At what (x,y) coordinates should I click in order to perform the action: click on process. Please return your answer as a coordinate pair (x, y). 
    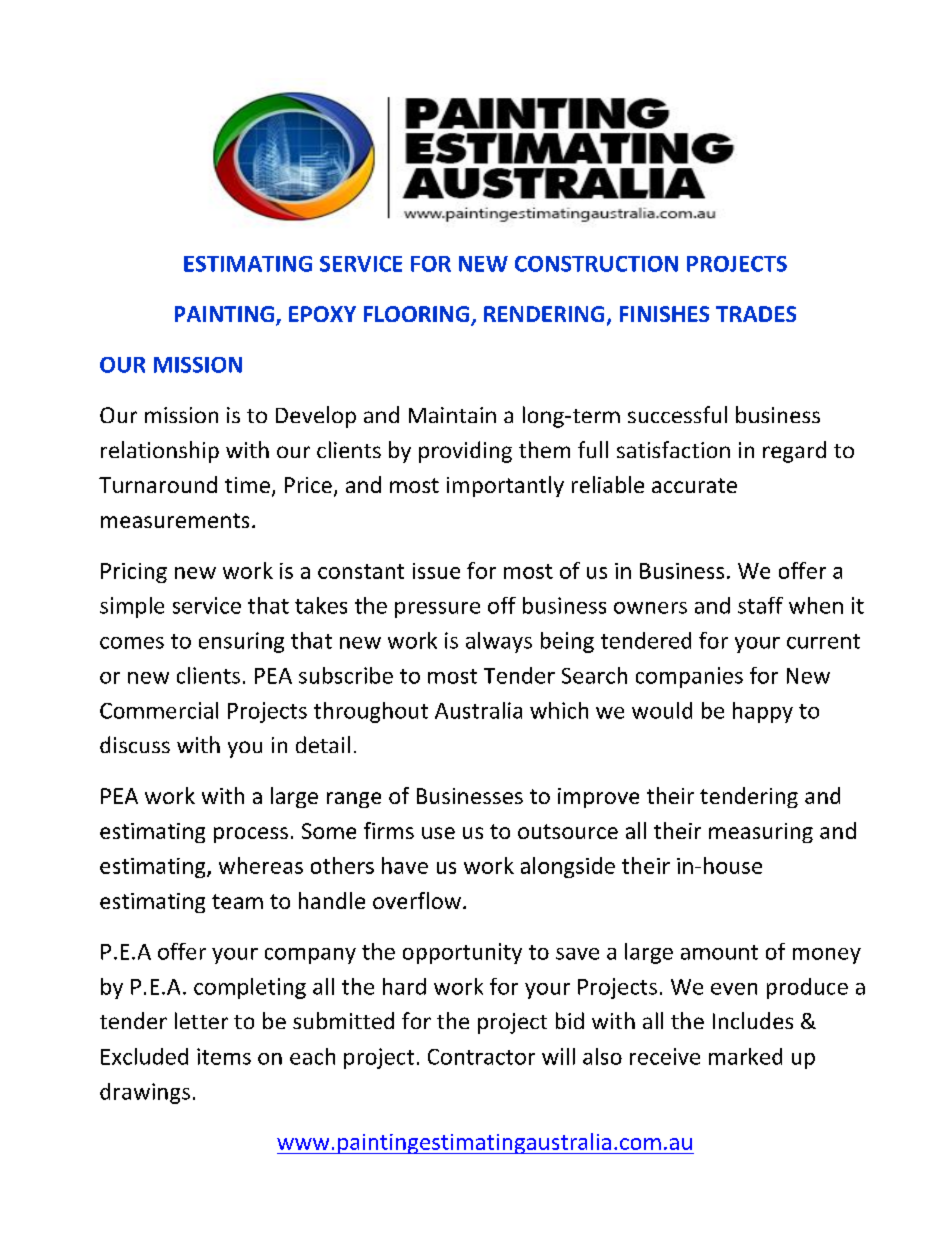
    Looking at the image, I should click on (251, 835).
